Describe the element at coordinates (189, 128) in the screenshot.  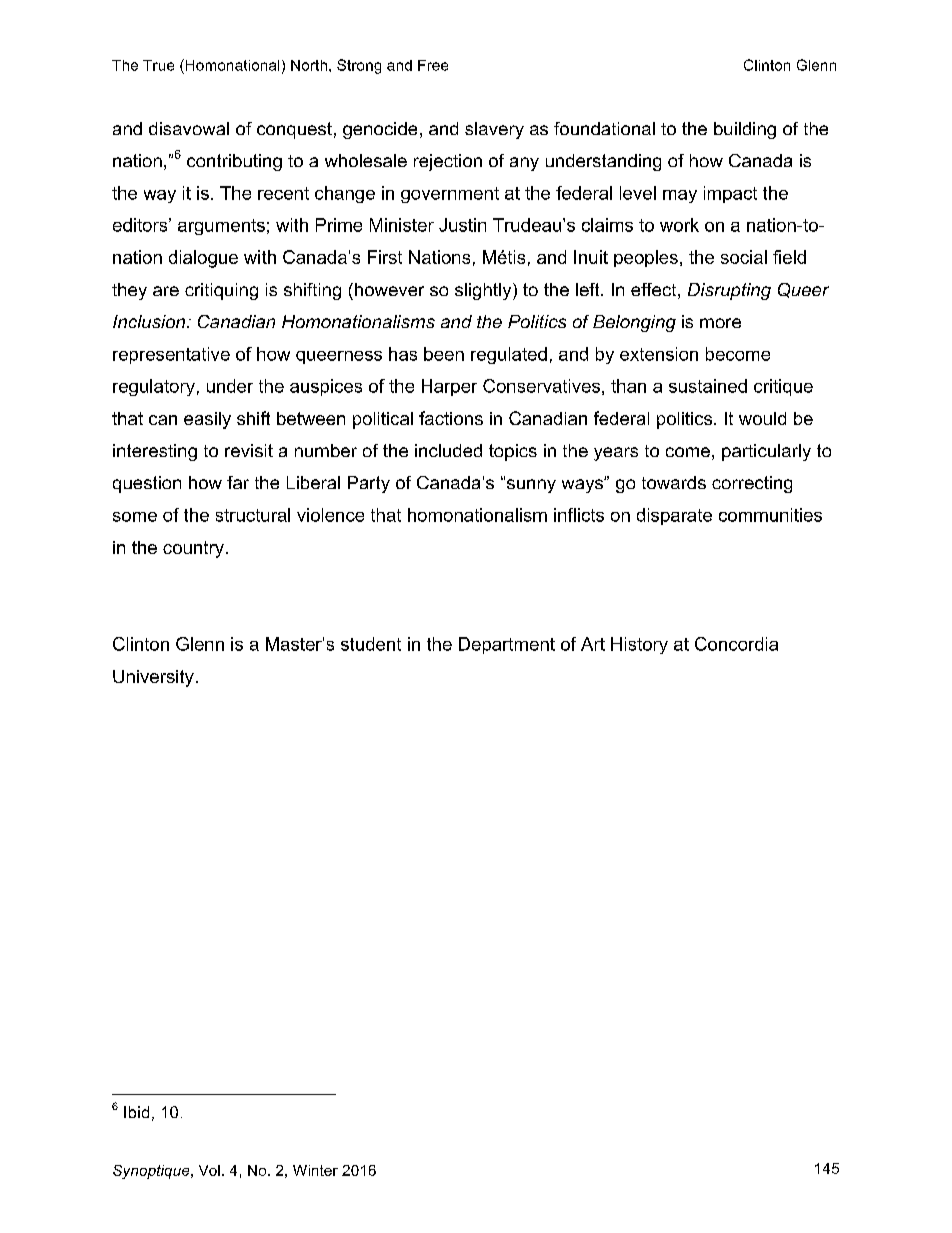
I see `disavowal` at that location.
